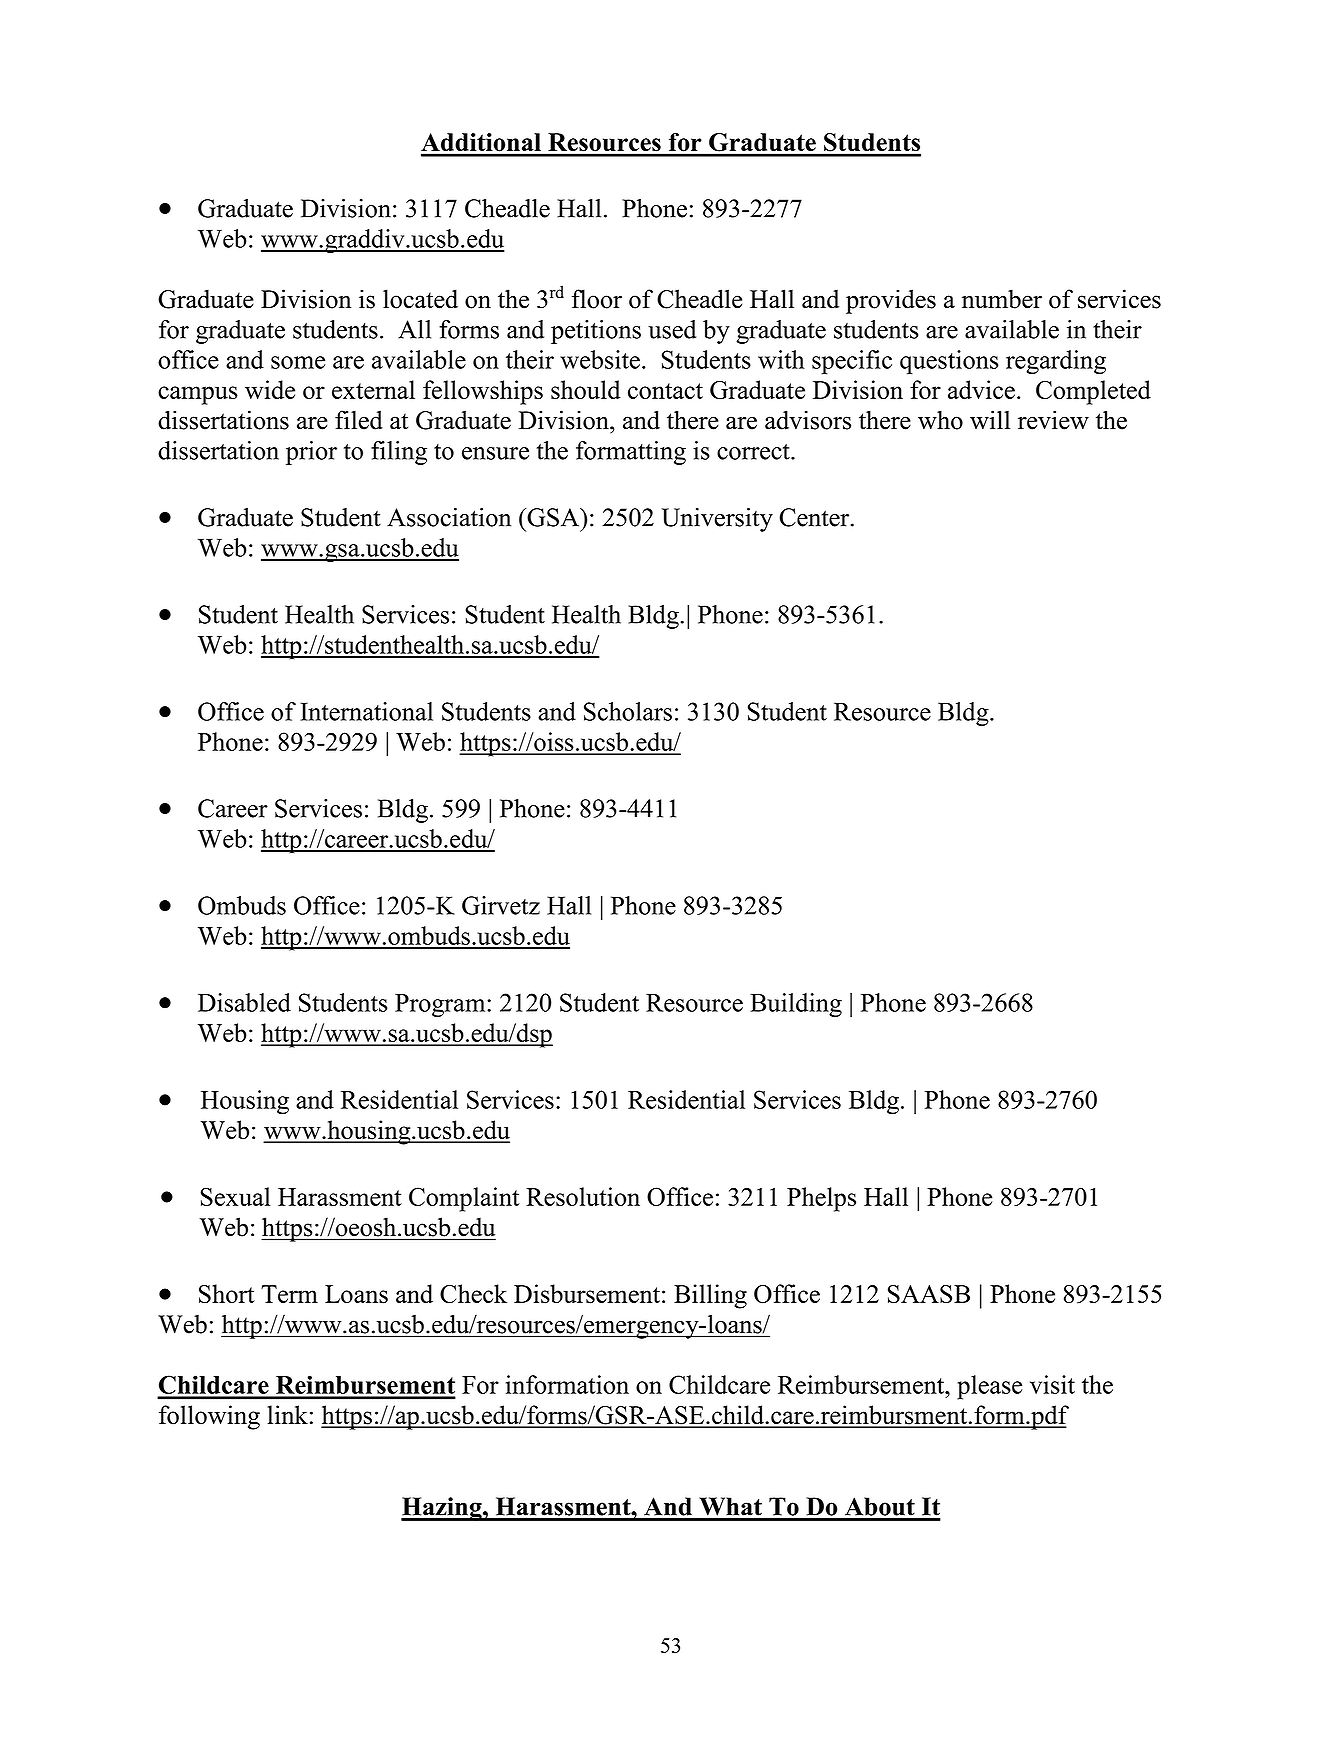 Image resolution: width=1342 pixels, height=1737 pixels. Describe the element at coordinates (244, 1002) in the screenshot. I see `Disabled` at that location.
